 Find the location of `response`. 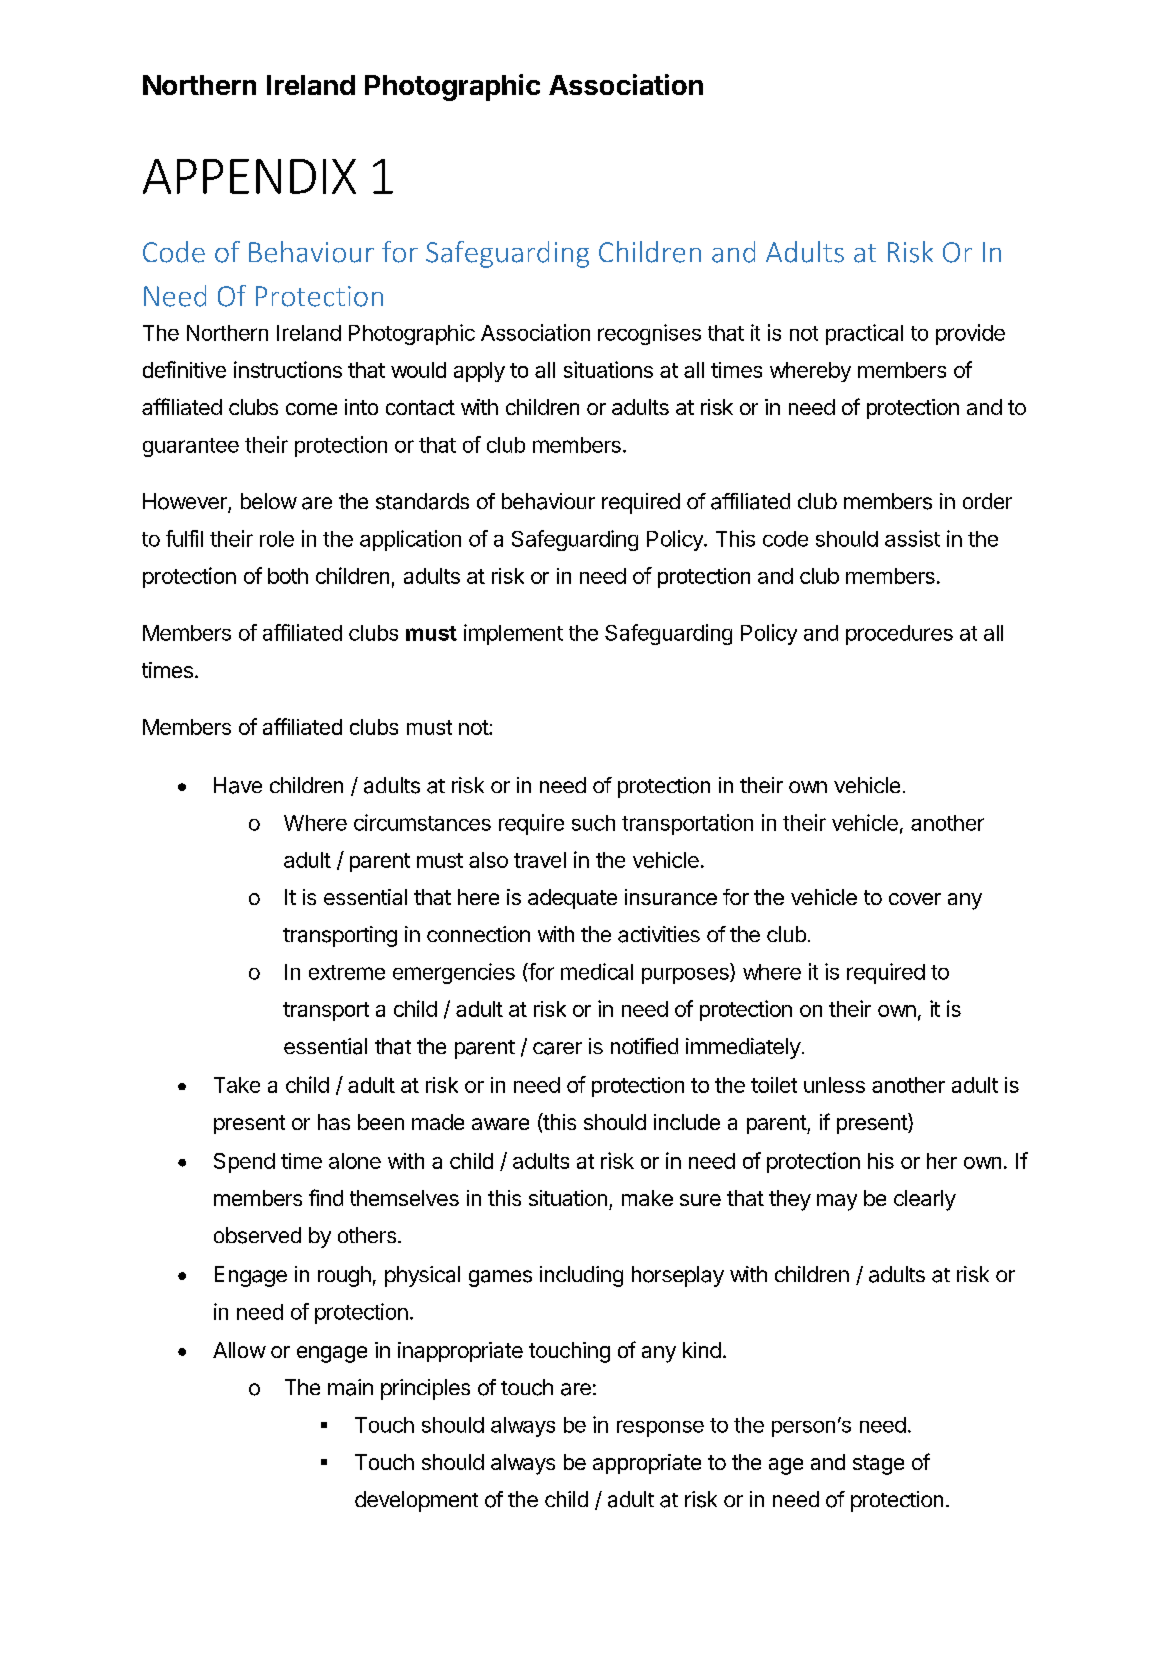

response is located at coordinates (660, 1428).
